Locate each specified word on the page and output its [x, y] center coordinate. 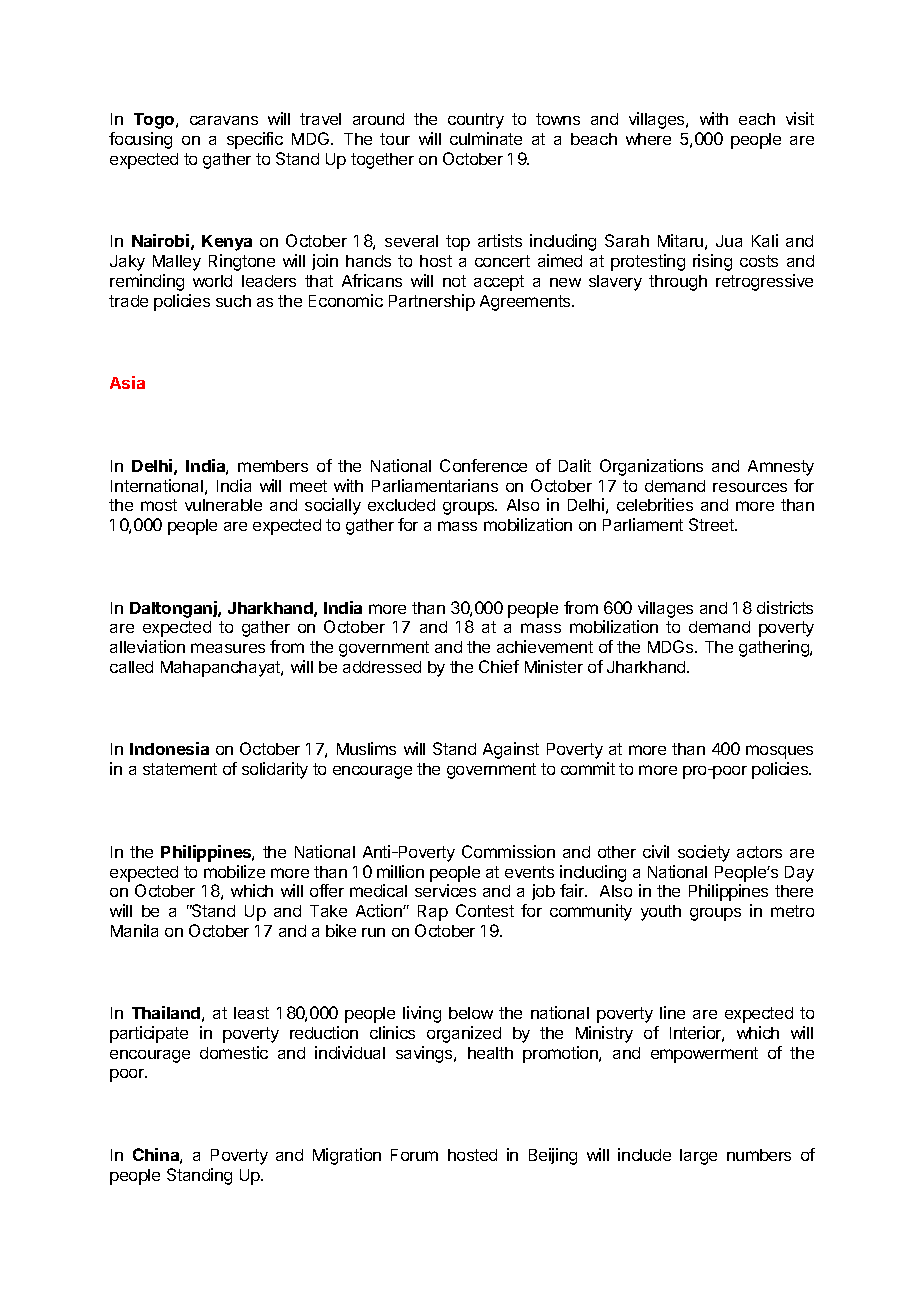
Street [712, 524]
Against [511, 750]
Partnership [432, 302]
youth [661, 913]
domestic [234, 1052]
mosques [779, 752]
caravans [224, 120]
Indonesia [169, 748]
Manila [134, 930]
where [648, 139]
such [233, 301]
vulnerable [223, 505]
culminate [486, 138]
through [678, 283]
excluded [401, 505]
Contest [485, 910]
